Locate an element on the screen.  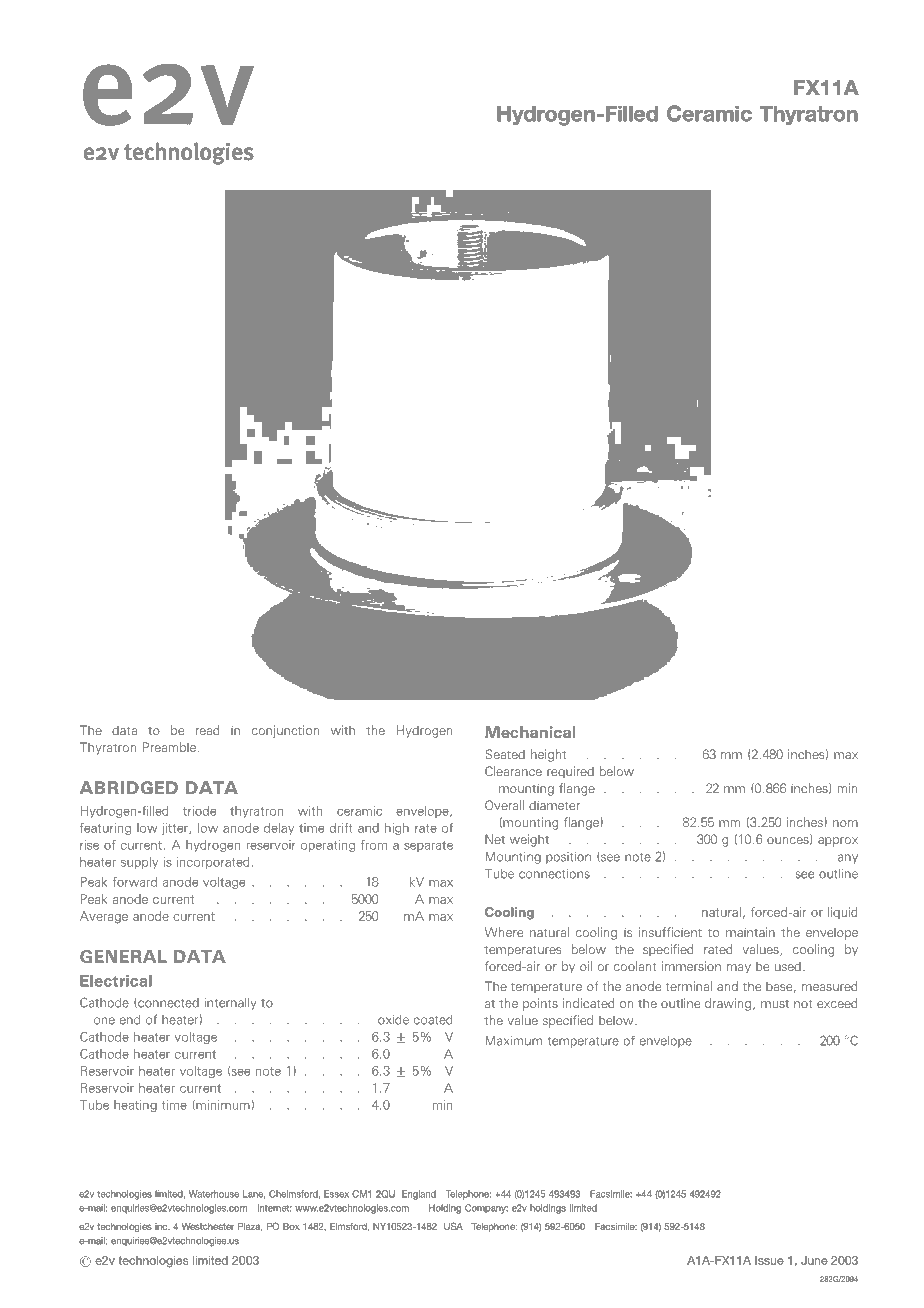
Issue is located at coordinates (769, 1260).
